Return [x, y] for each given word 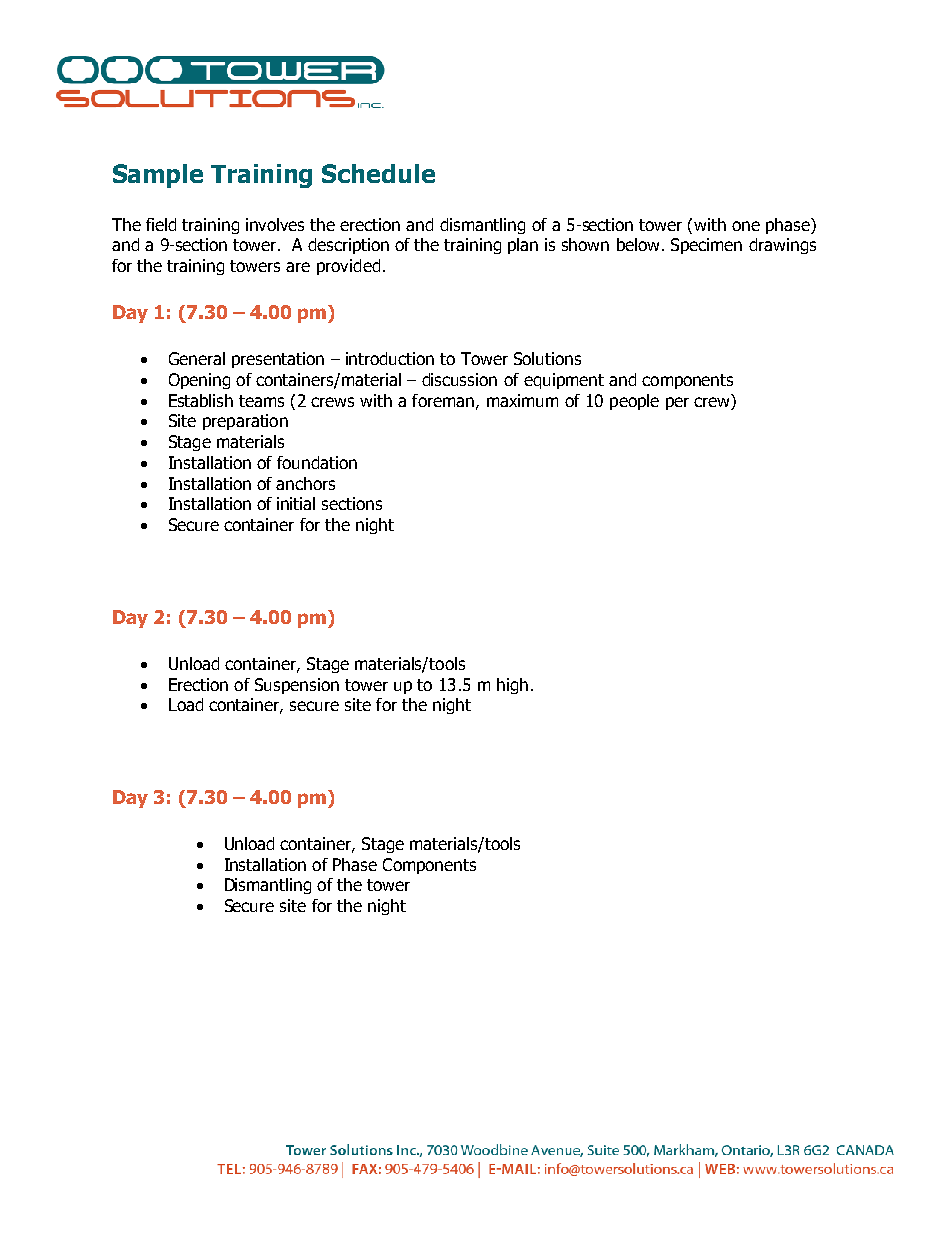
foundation [317, 462]
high [512, 686]
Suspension [297, 686]
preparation [245, 422]
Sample [158, 176]
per [677, 403]
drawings [782, 246]
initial [296, 503]
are [298, 267]
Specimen [706, 246]
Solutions [547, 358]
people [634, 402]
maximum [522, 400]
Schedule [378, 173]
